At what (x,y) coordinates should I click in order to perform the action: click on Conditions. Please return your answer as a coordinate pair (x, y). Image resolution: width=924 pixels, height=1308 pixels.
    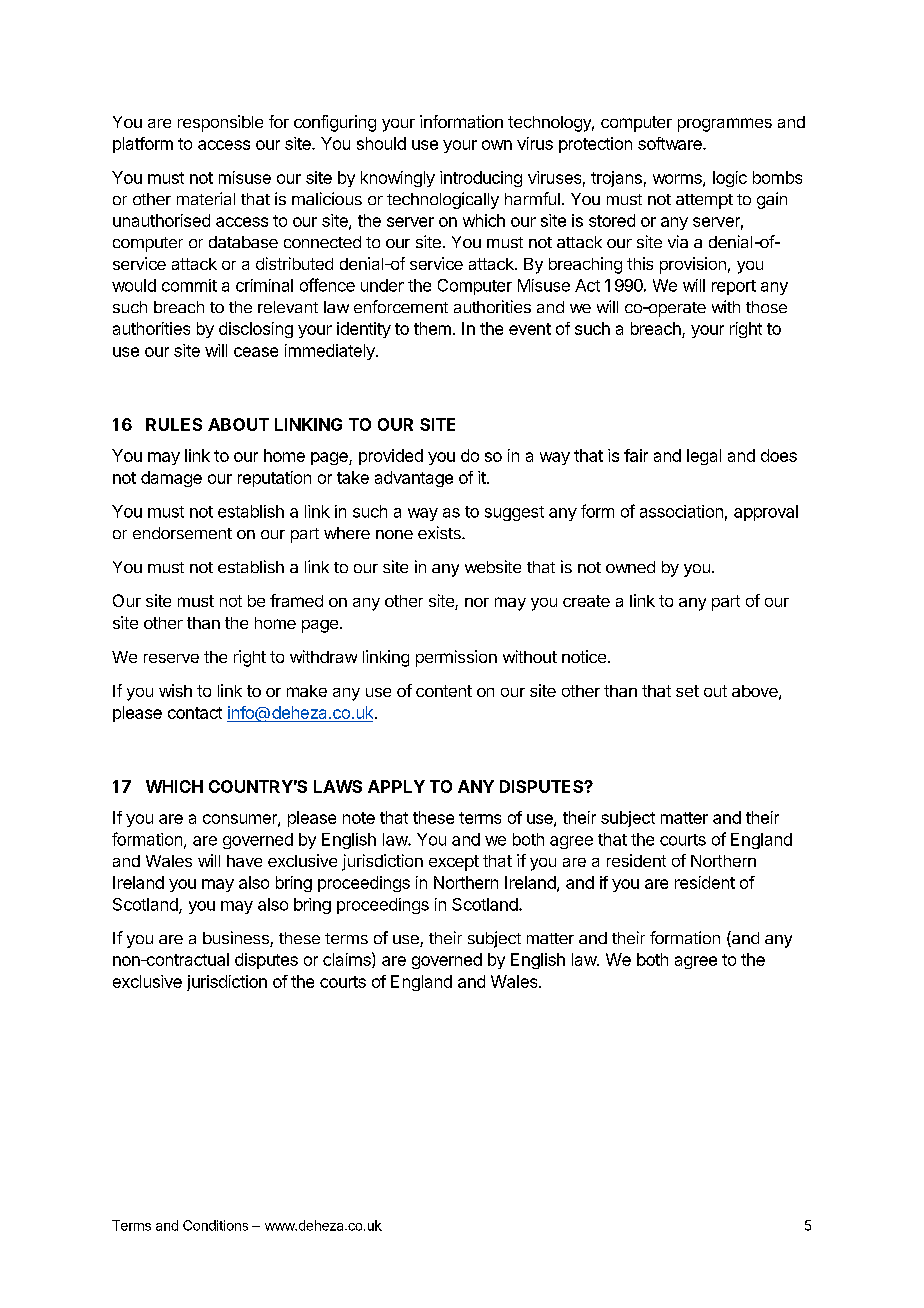
    Looking at the image, I should click on (215, 1225).
